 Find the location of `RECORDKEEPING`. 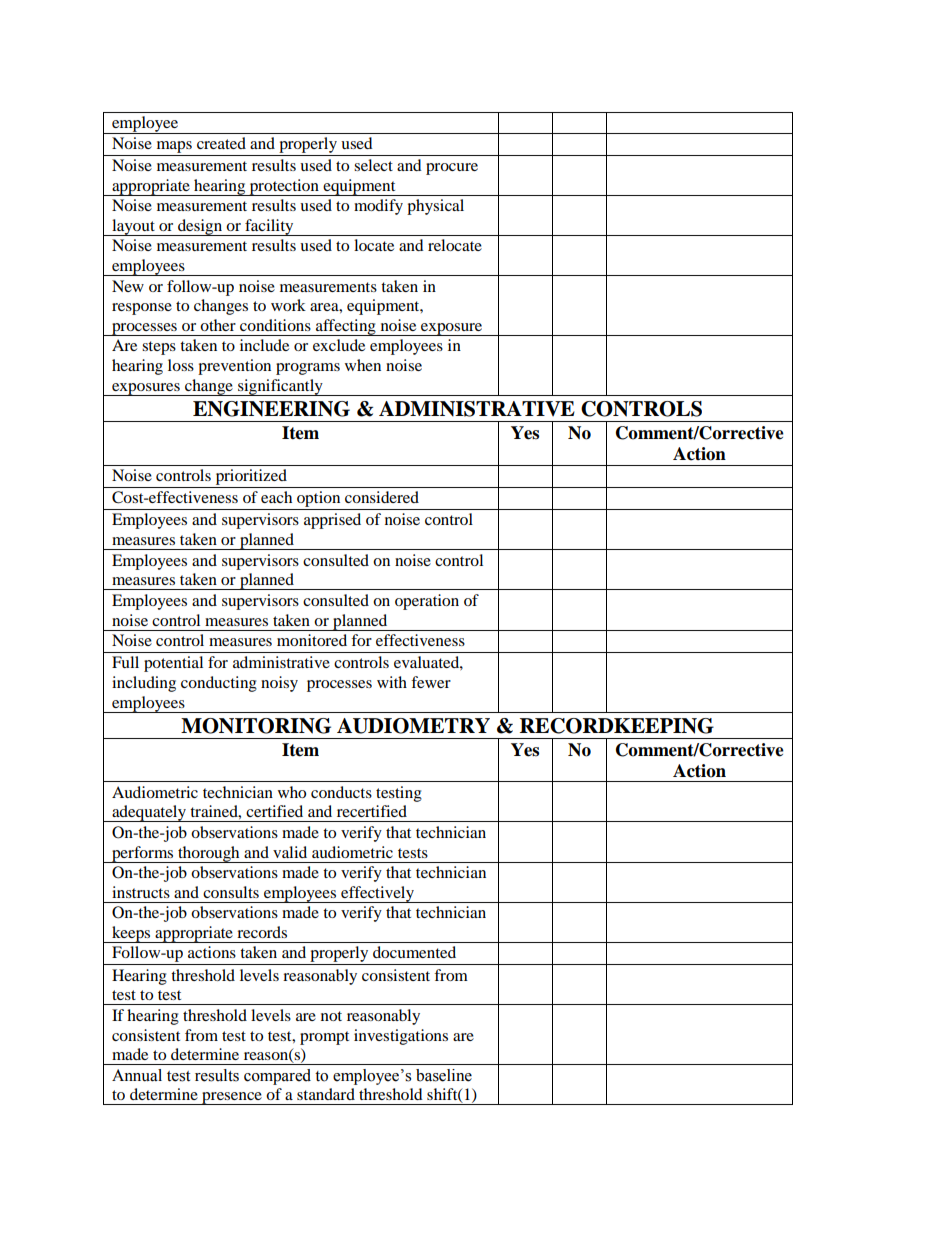

RECORDKEEPING is located at coordinates (617, 726).
